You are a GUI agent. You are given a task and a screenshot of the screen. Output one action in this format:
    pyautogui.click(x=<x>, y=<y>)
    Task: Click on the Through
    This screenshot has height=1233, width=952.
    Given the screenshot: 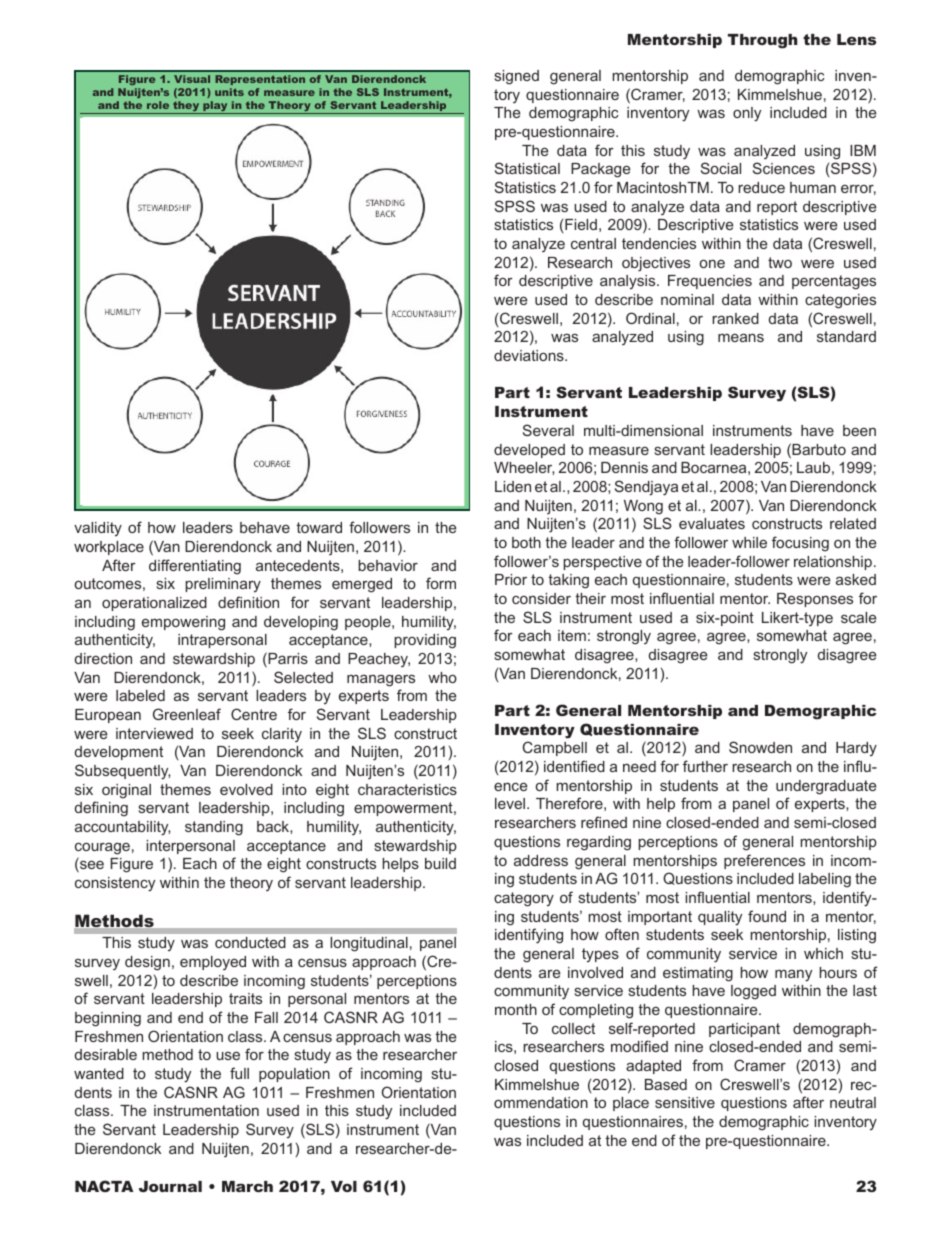 What is the action you would take?
    pyautogui.click(x=763, y=41)
